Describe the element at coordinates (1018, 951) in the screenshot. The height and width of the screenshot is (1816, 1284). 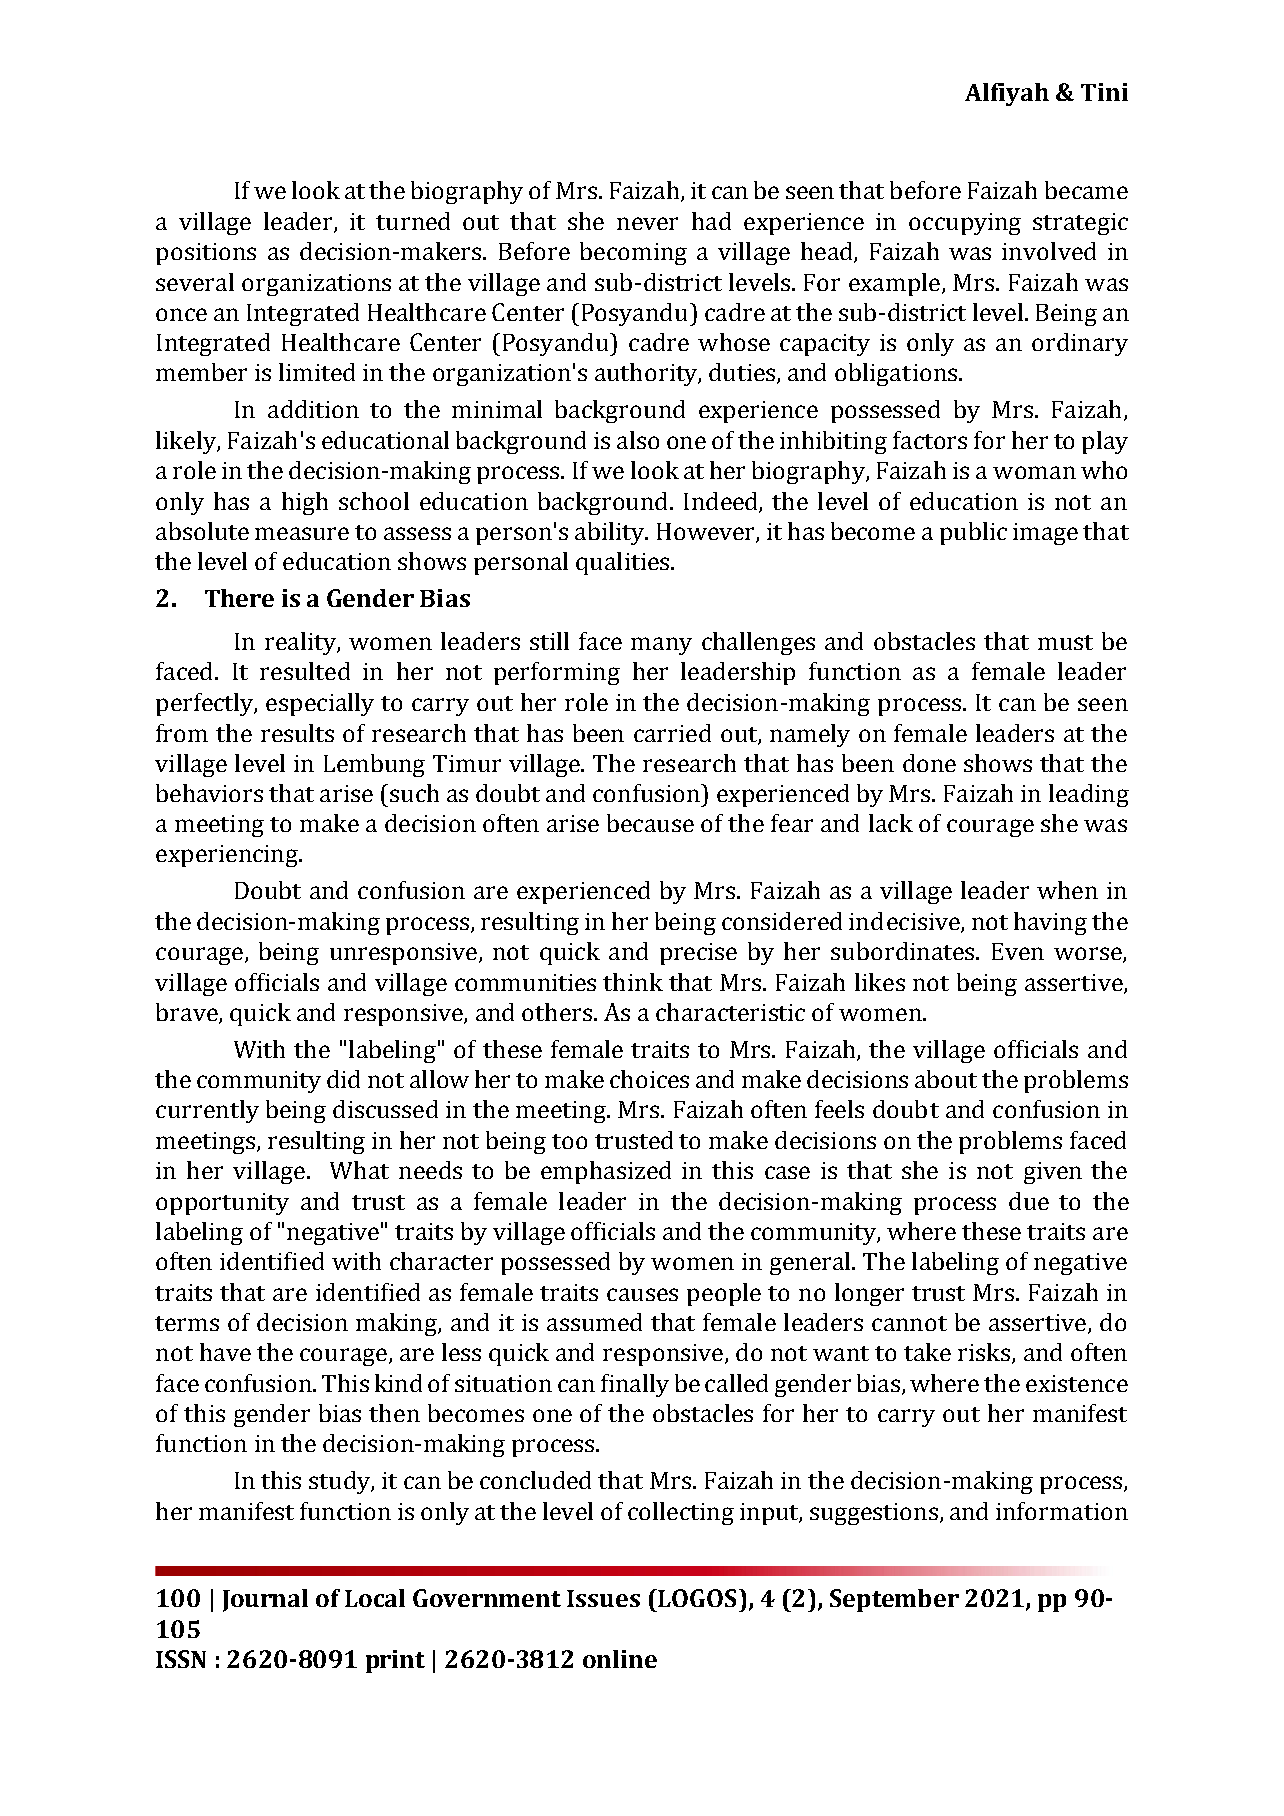
I see `Even` at that location.
